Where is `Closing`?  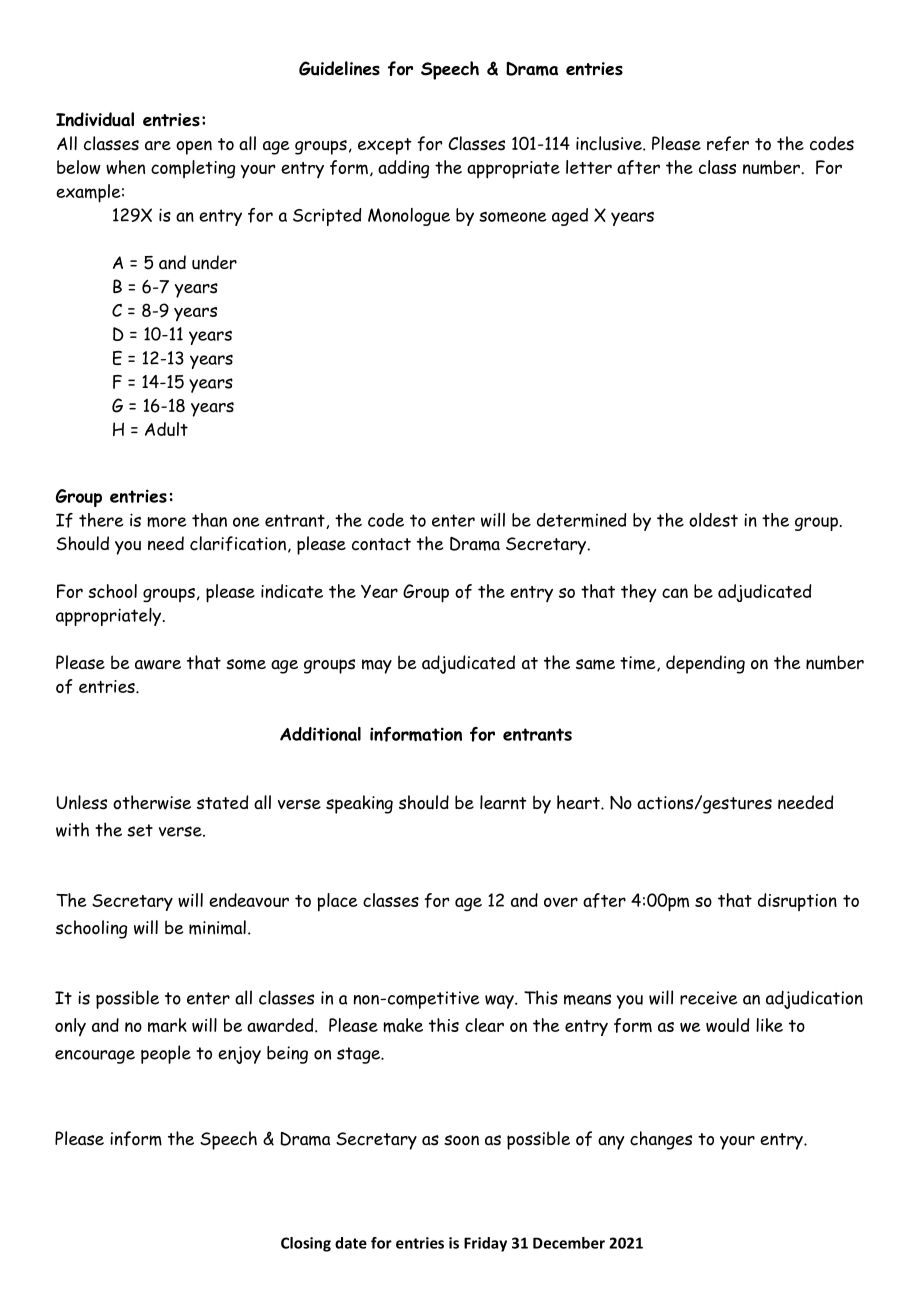
Closing is located at coordinates (306, 1244).
